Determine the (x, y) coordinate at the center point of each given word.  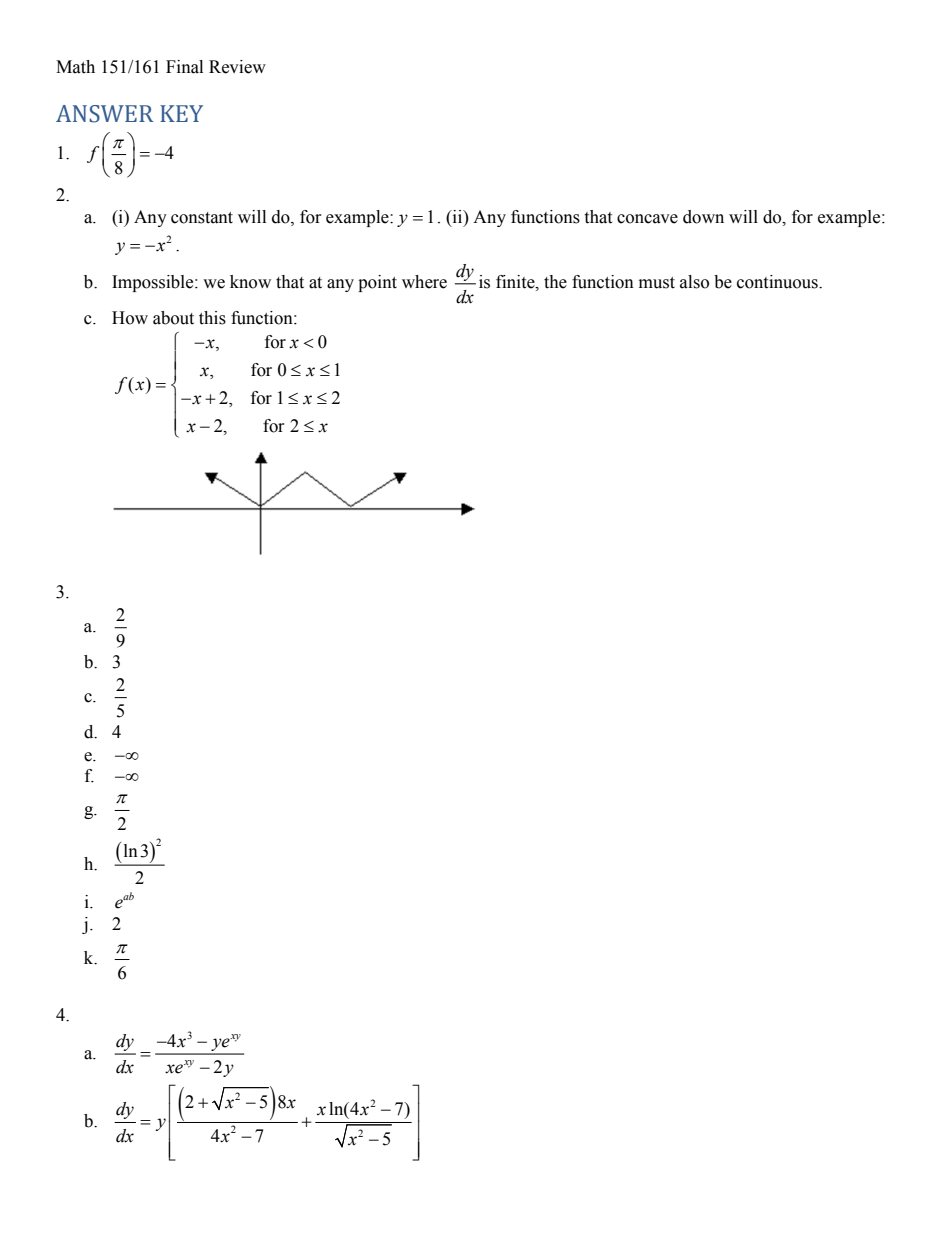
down (703, 217)
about (173, 318)
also (694, 282)
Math (75, 67)
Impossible (154, 283)
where (424, 282)
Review (237, 67)
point (377, 283)
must (657, 283)
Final (184, 67)
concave (647, 219)
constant (202, 218)
